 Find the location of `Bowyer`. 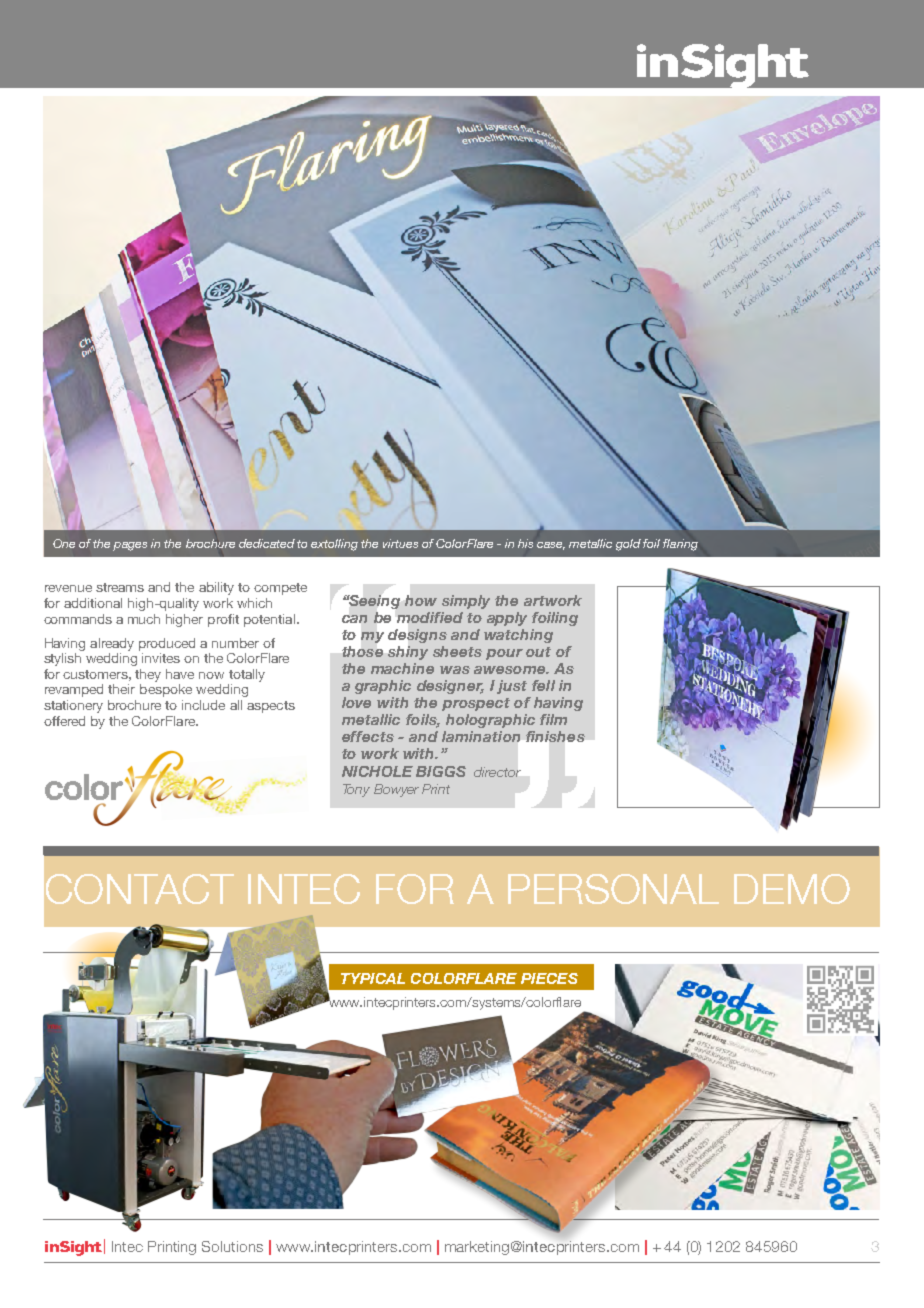

Bowyer is located at coordinates (396, 790).
